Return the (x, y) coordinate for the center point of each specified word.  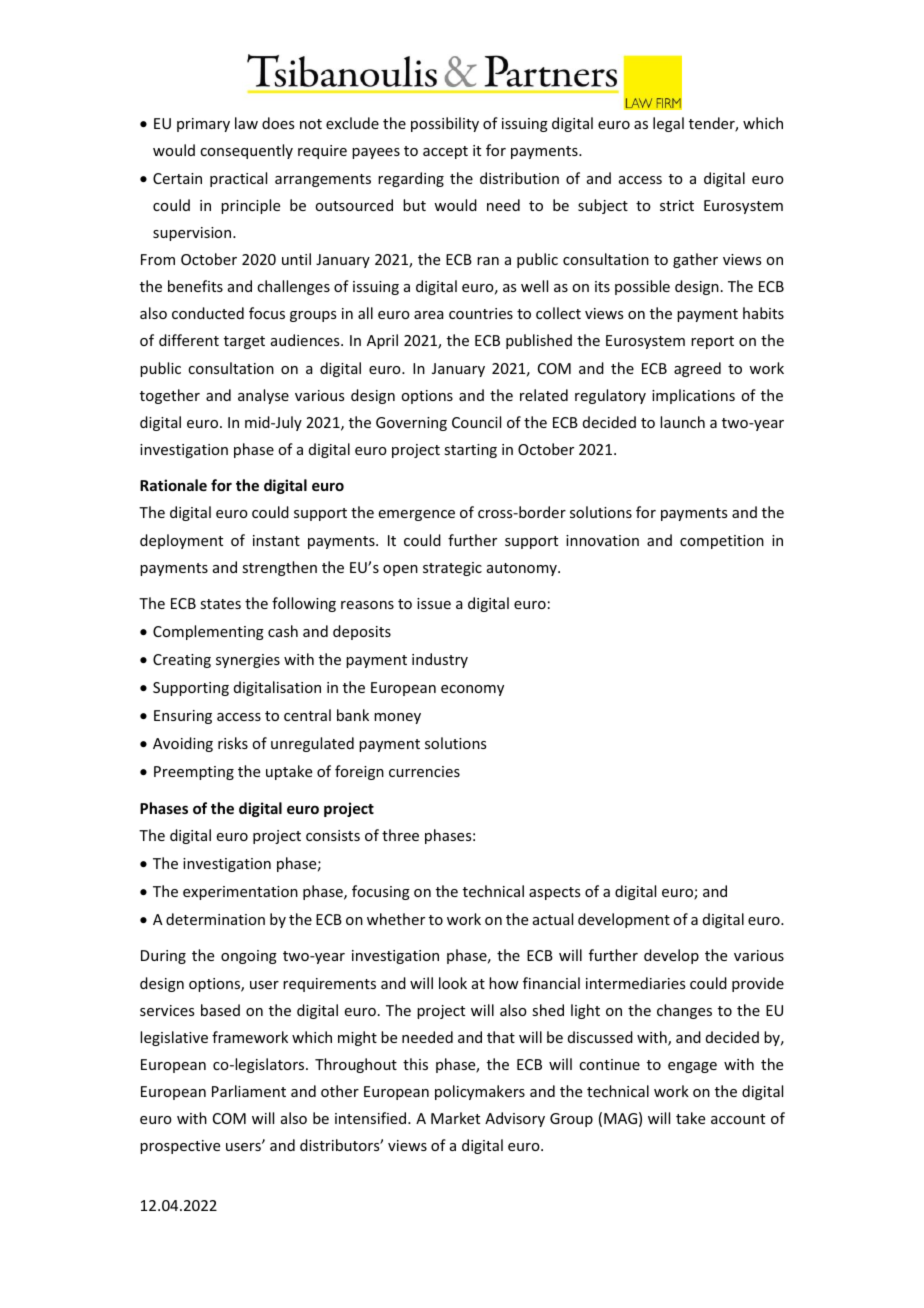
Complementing (208, 632)
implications (693, 396)
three (400, 835)
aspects (554, 893)
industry (440, 660)
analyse (263, 396)
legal (668, 124)
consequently (246, 151)
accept (445, 152)
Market (455, 1118)
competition (722, 542)
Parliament (249, 1091)
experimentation (240, 893)
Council (476, 422)
